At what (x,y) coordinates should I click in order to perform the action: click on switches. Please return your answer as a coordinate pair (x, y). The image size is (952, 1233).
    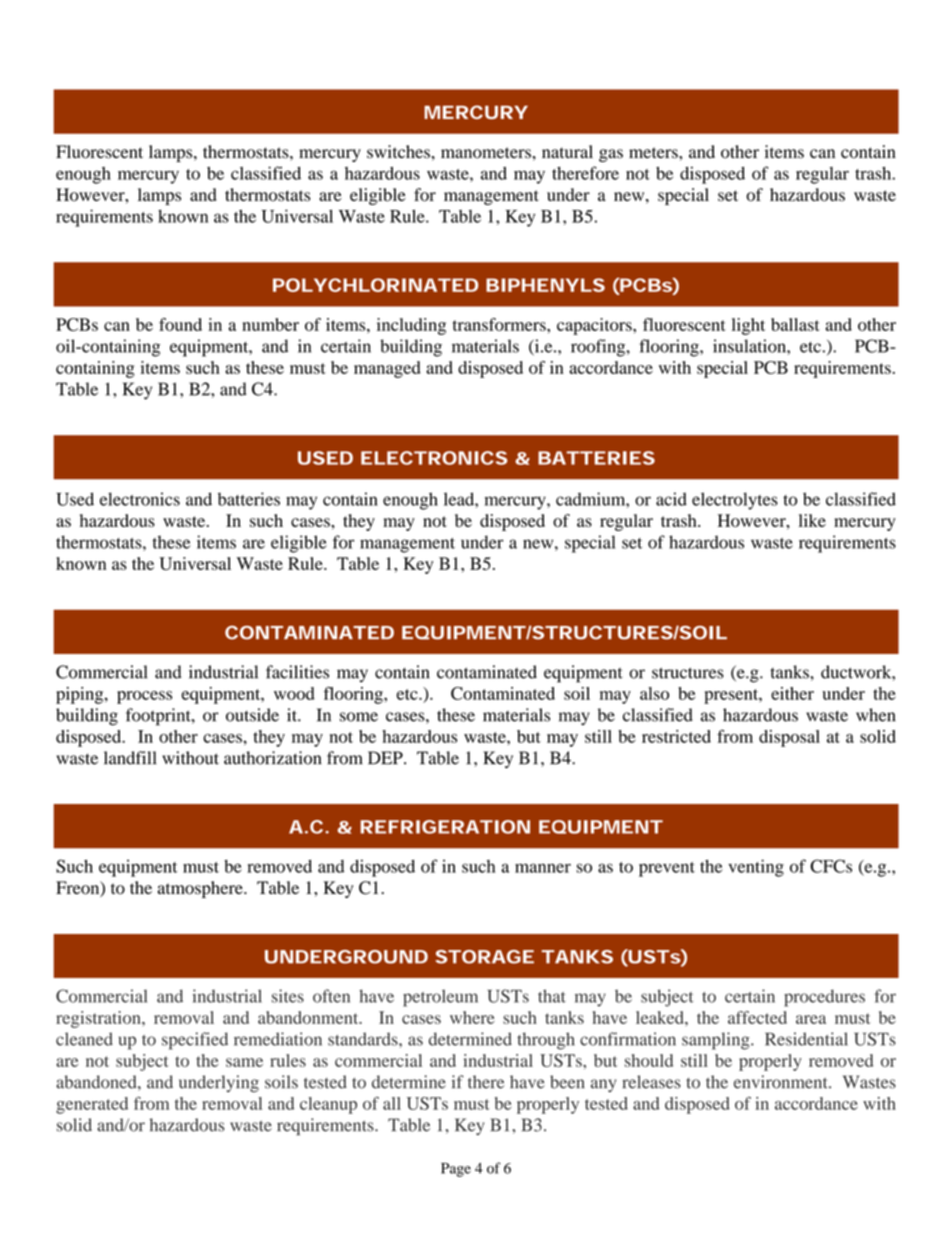
    Looking at the image, I should click on (399, 152).
